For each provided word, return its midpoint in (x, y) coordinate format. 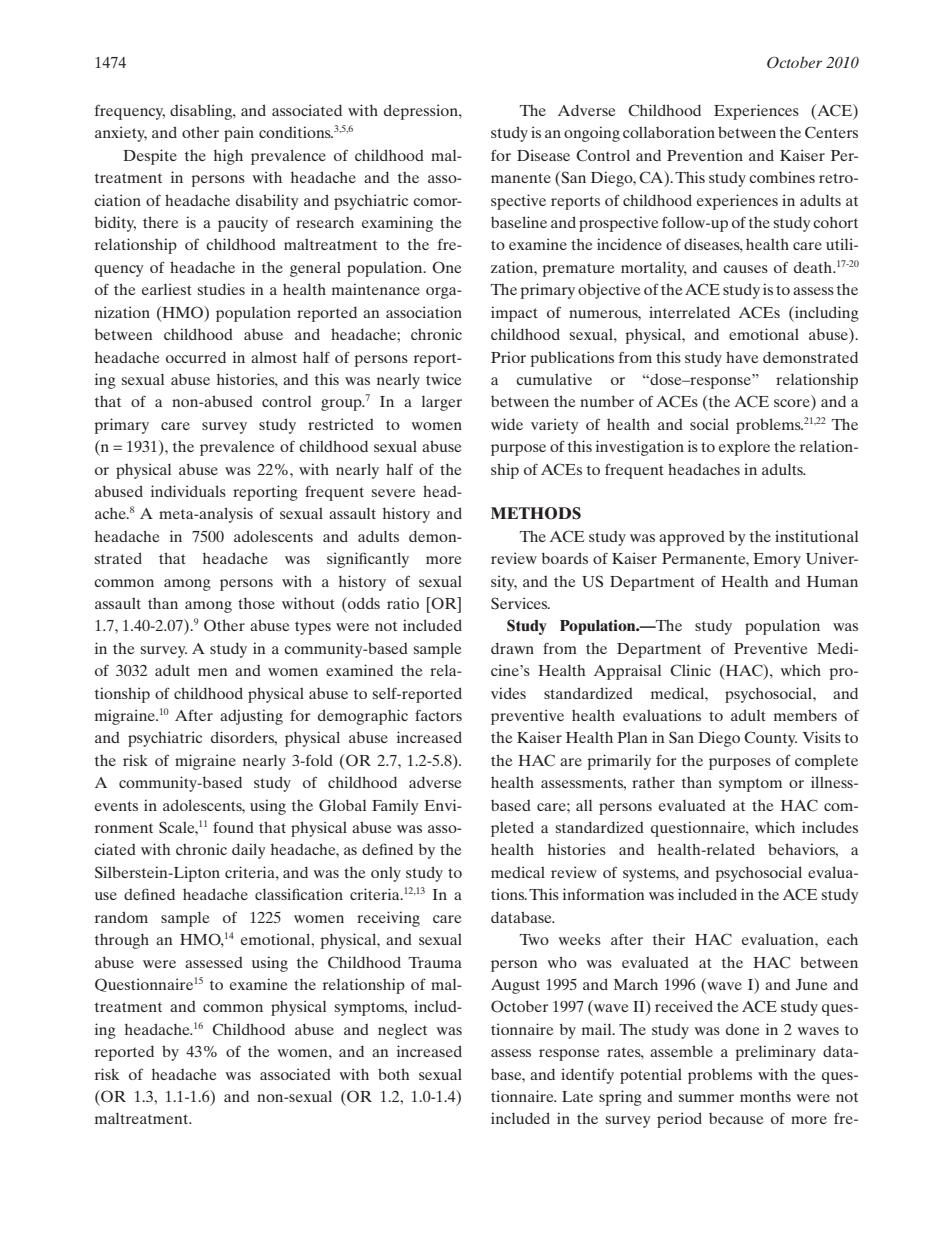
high (228, 157)
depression (422, 112)
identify (587, 1076)
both (394, 1074)
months (765, 1096)
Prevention (705, 155)
